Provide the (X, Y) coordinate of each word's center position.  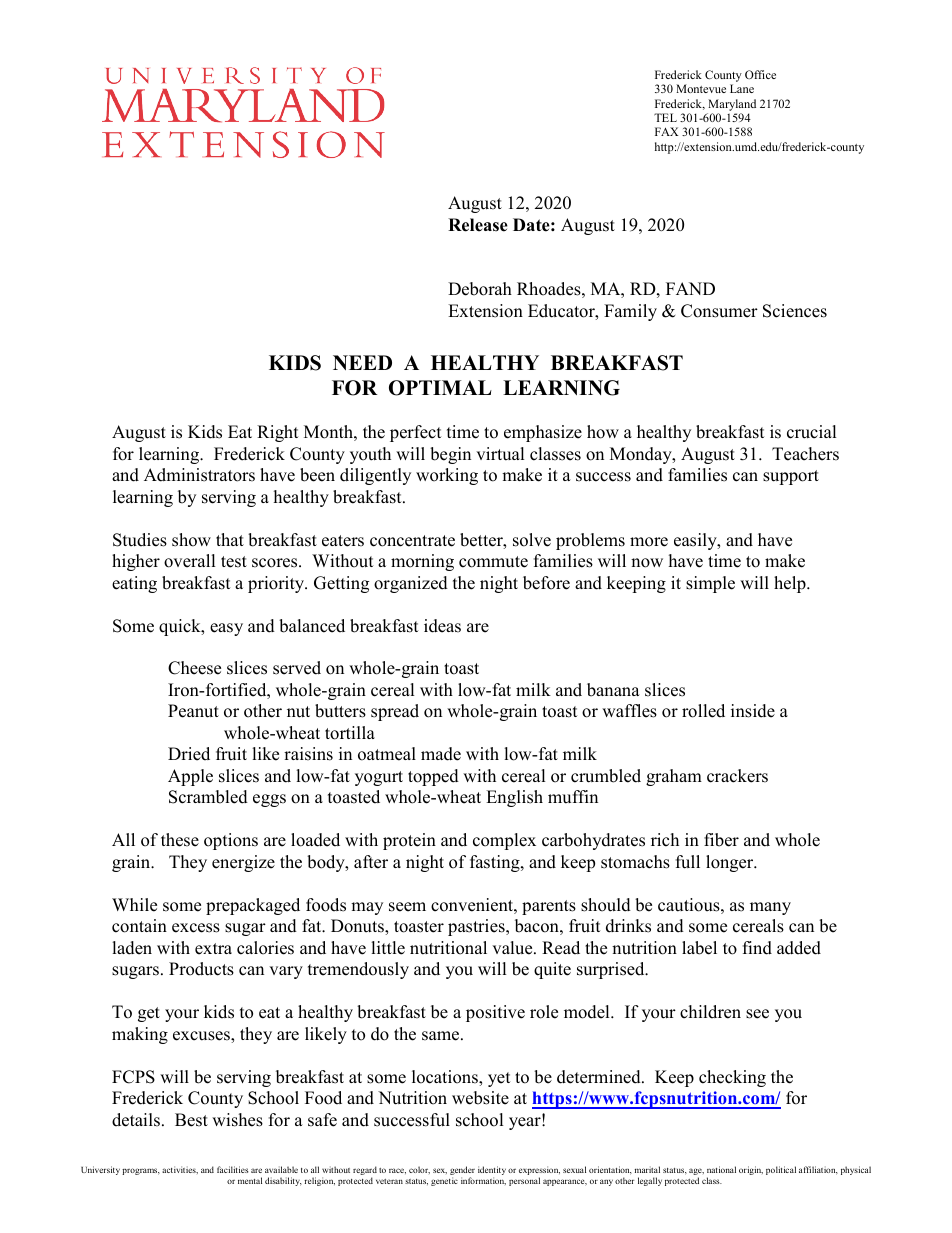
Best (191, 1120)
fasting (496, 863)
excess (196, 928)
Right (278, 433)
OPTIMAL (440, 388)
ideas (442, 626)
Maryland (731, 106)
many (770, 908)
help (791, 584)
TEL (665, 117)
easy (226, 629)
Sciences (795, 311)
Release (478, 225)
